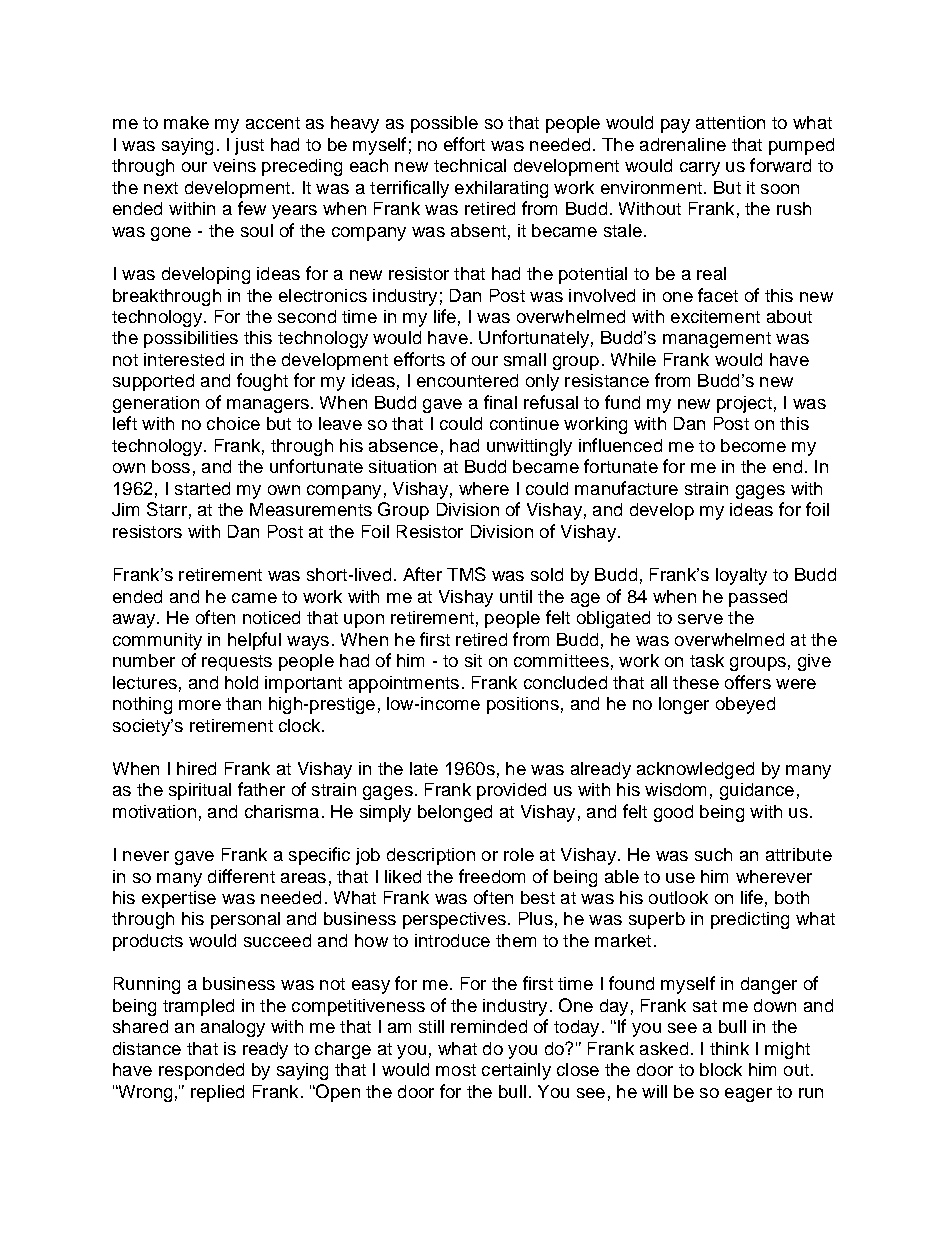  Describe the element at coordinates (234, 165) in the page. I see `veins` at that location.
